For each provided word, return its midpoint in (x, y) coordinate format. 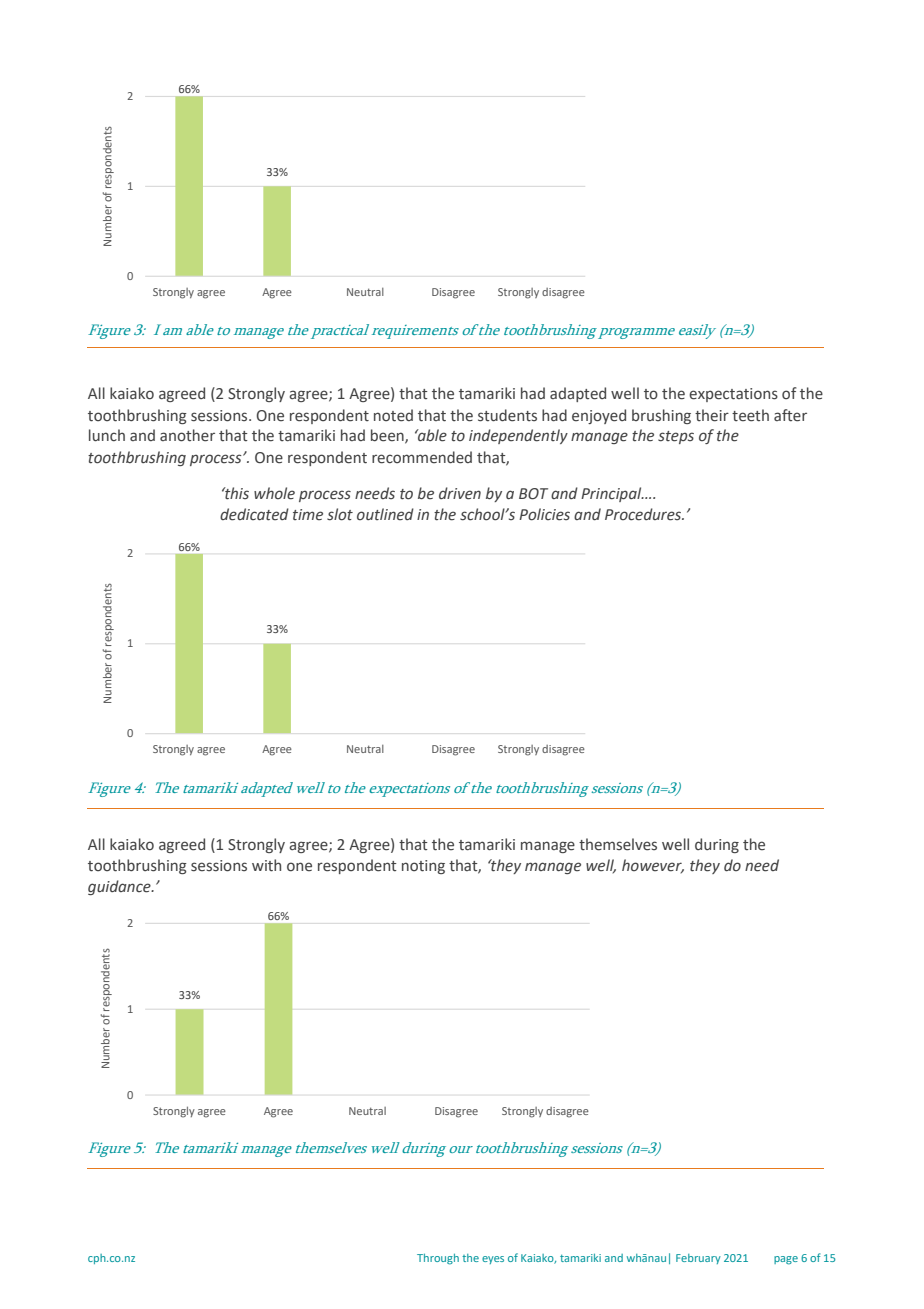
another (187, 435)
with (266, 865)
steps (676, 437)
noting (423, 867)
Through (438, 1259)
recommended (422, 457)
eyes (493, 1260)
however (653, 866)
